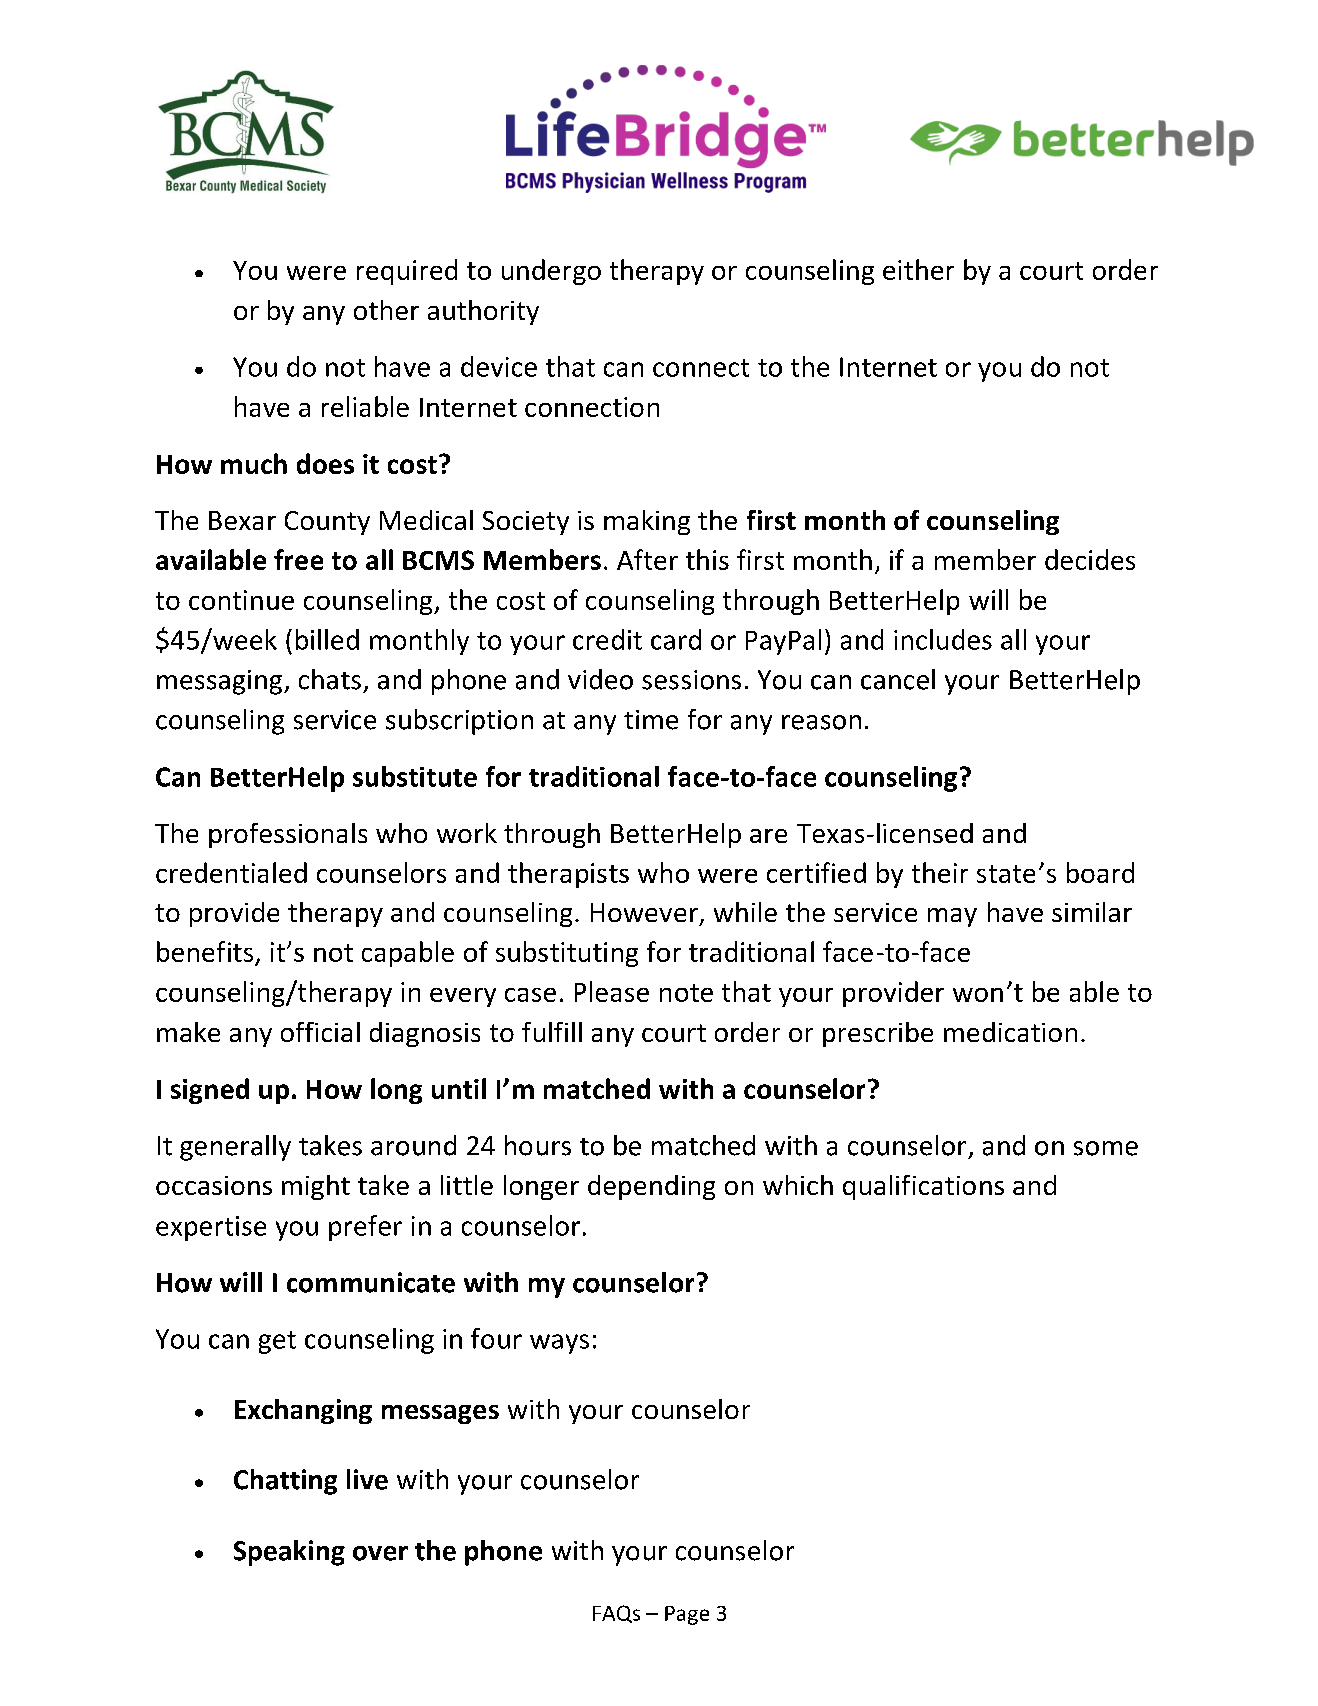 This screenshot has height=1706, width=1318. What do you see at coordinates (289, 1553) in the screenshot?
I see `Speaking` at bounding box center [289, 1553].
